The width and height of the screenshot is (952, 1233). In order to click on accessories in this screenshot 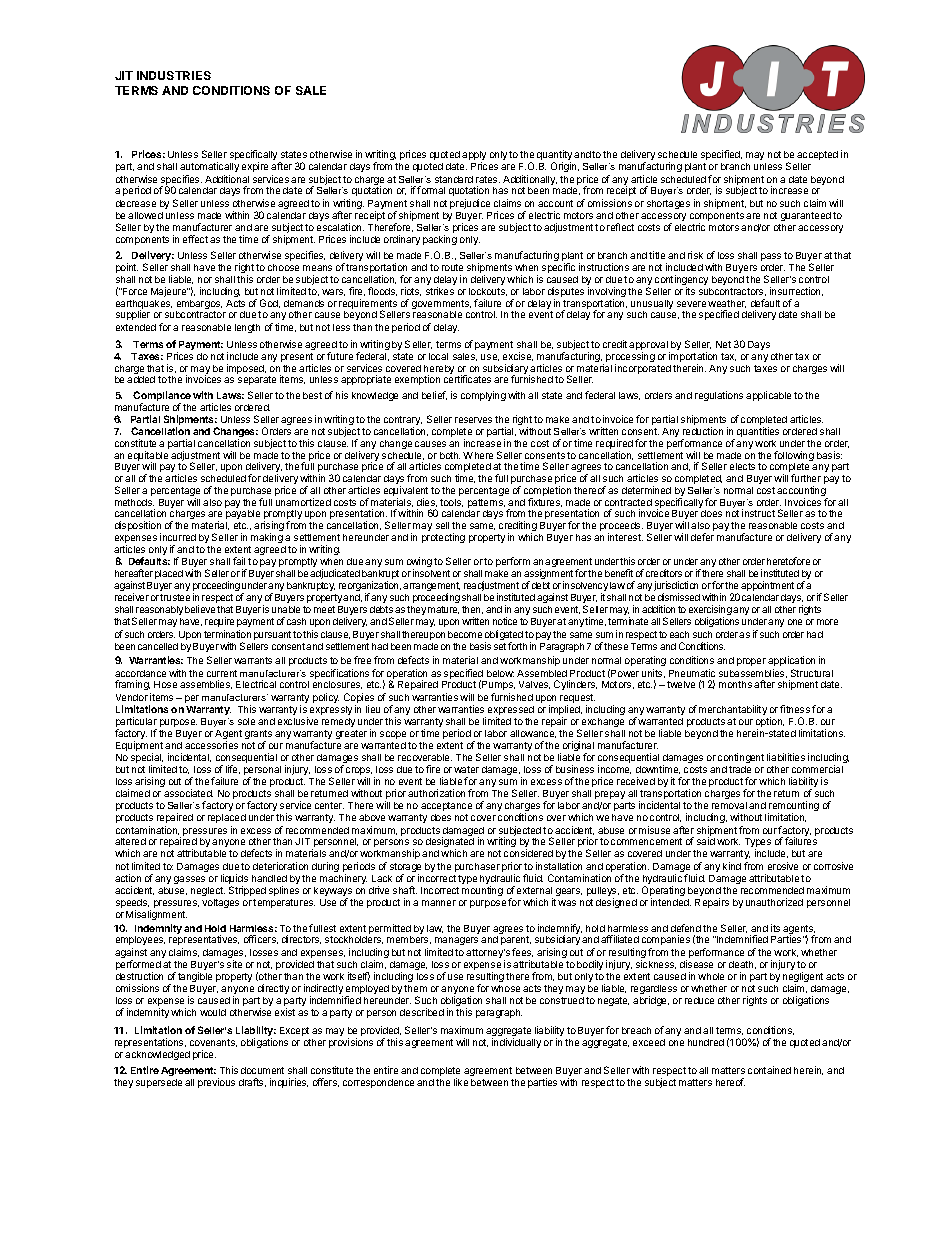, I will do `click(211, 745)`.
